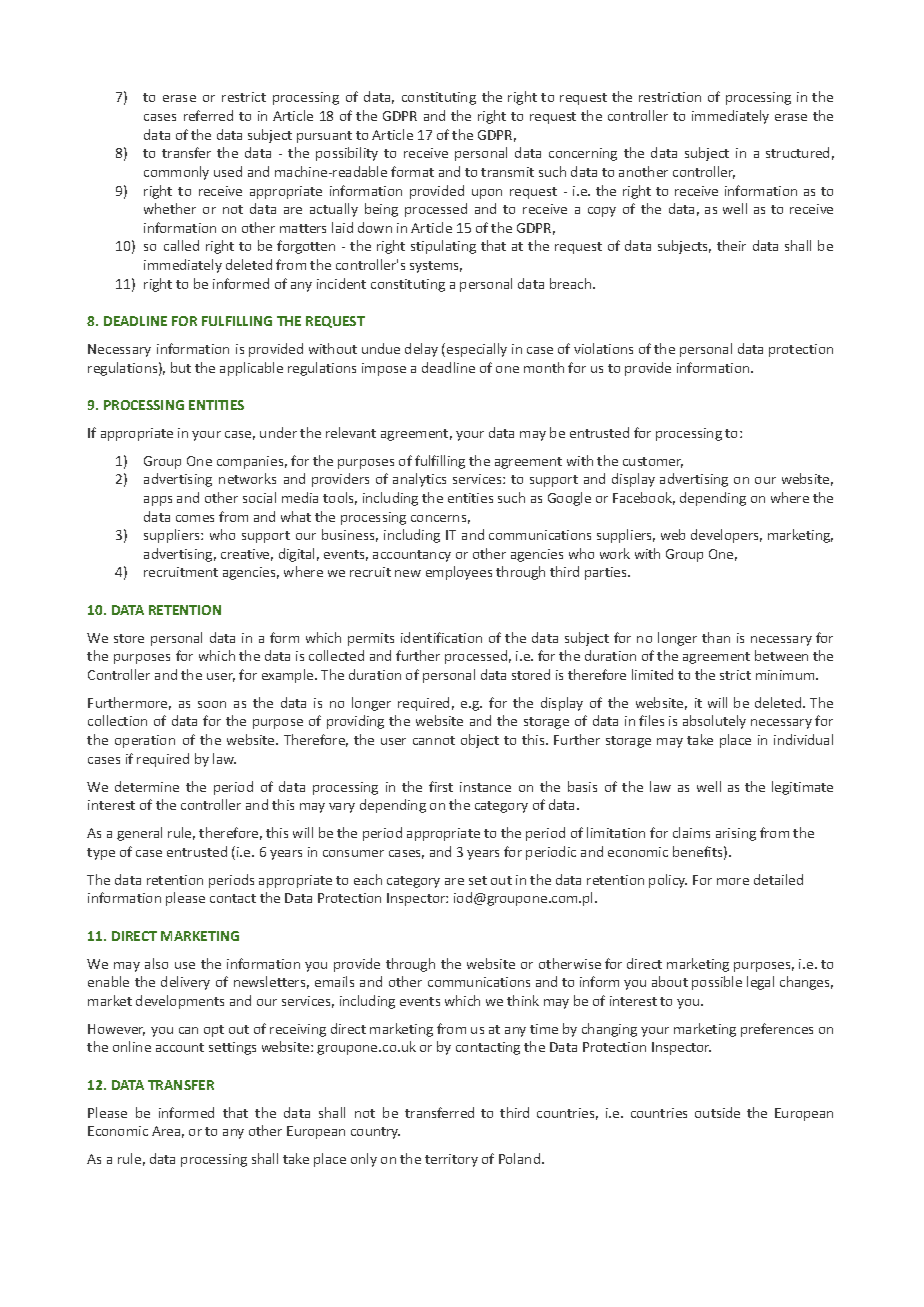  Describe the element at coordinates (156, 963) in the page. I see `also` at that location.
